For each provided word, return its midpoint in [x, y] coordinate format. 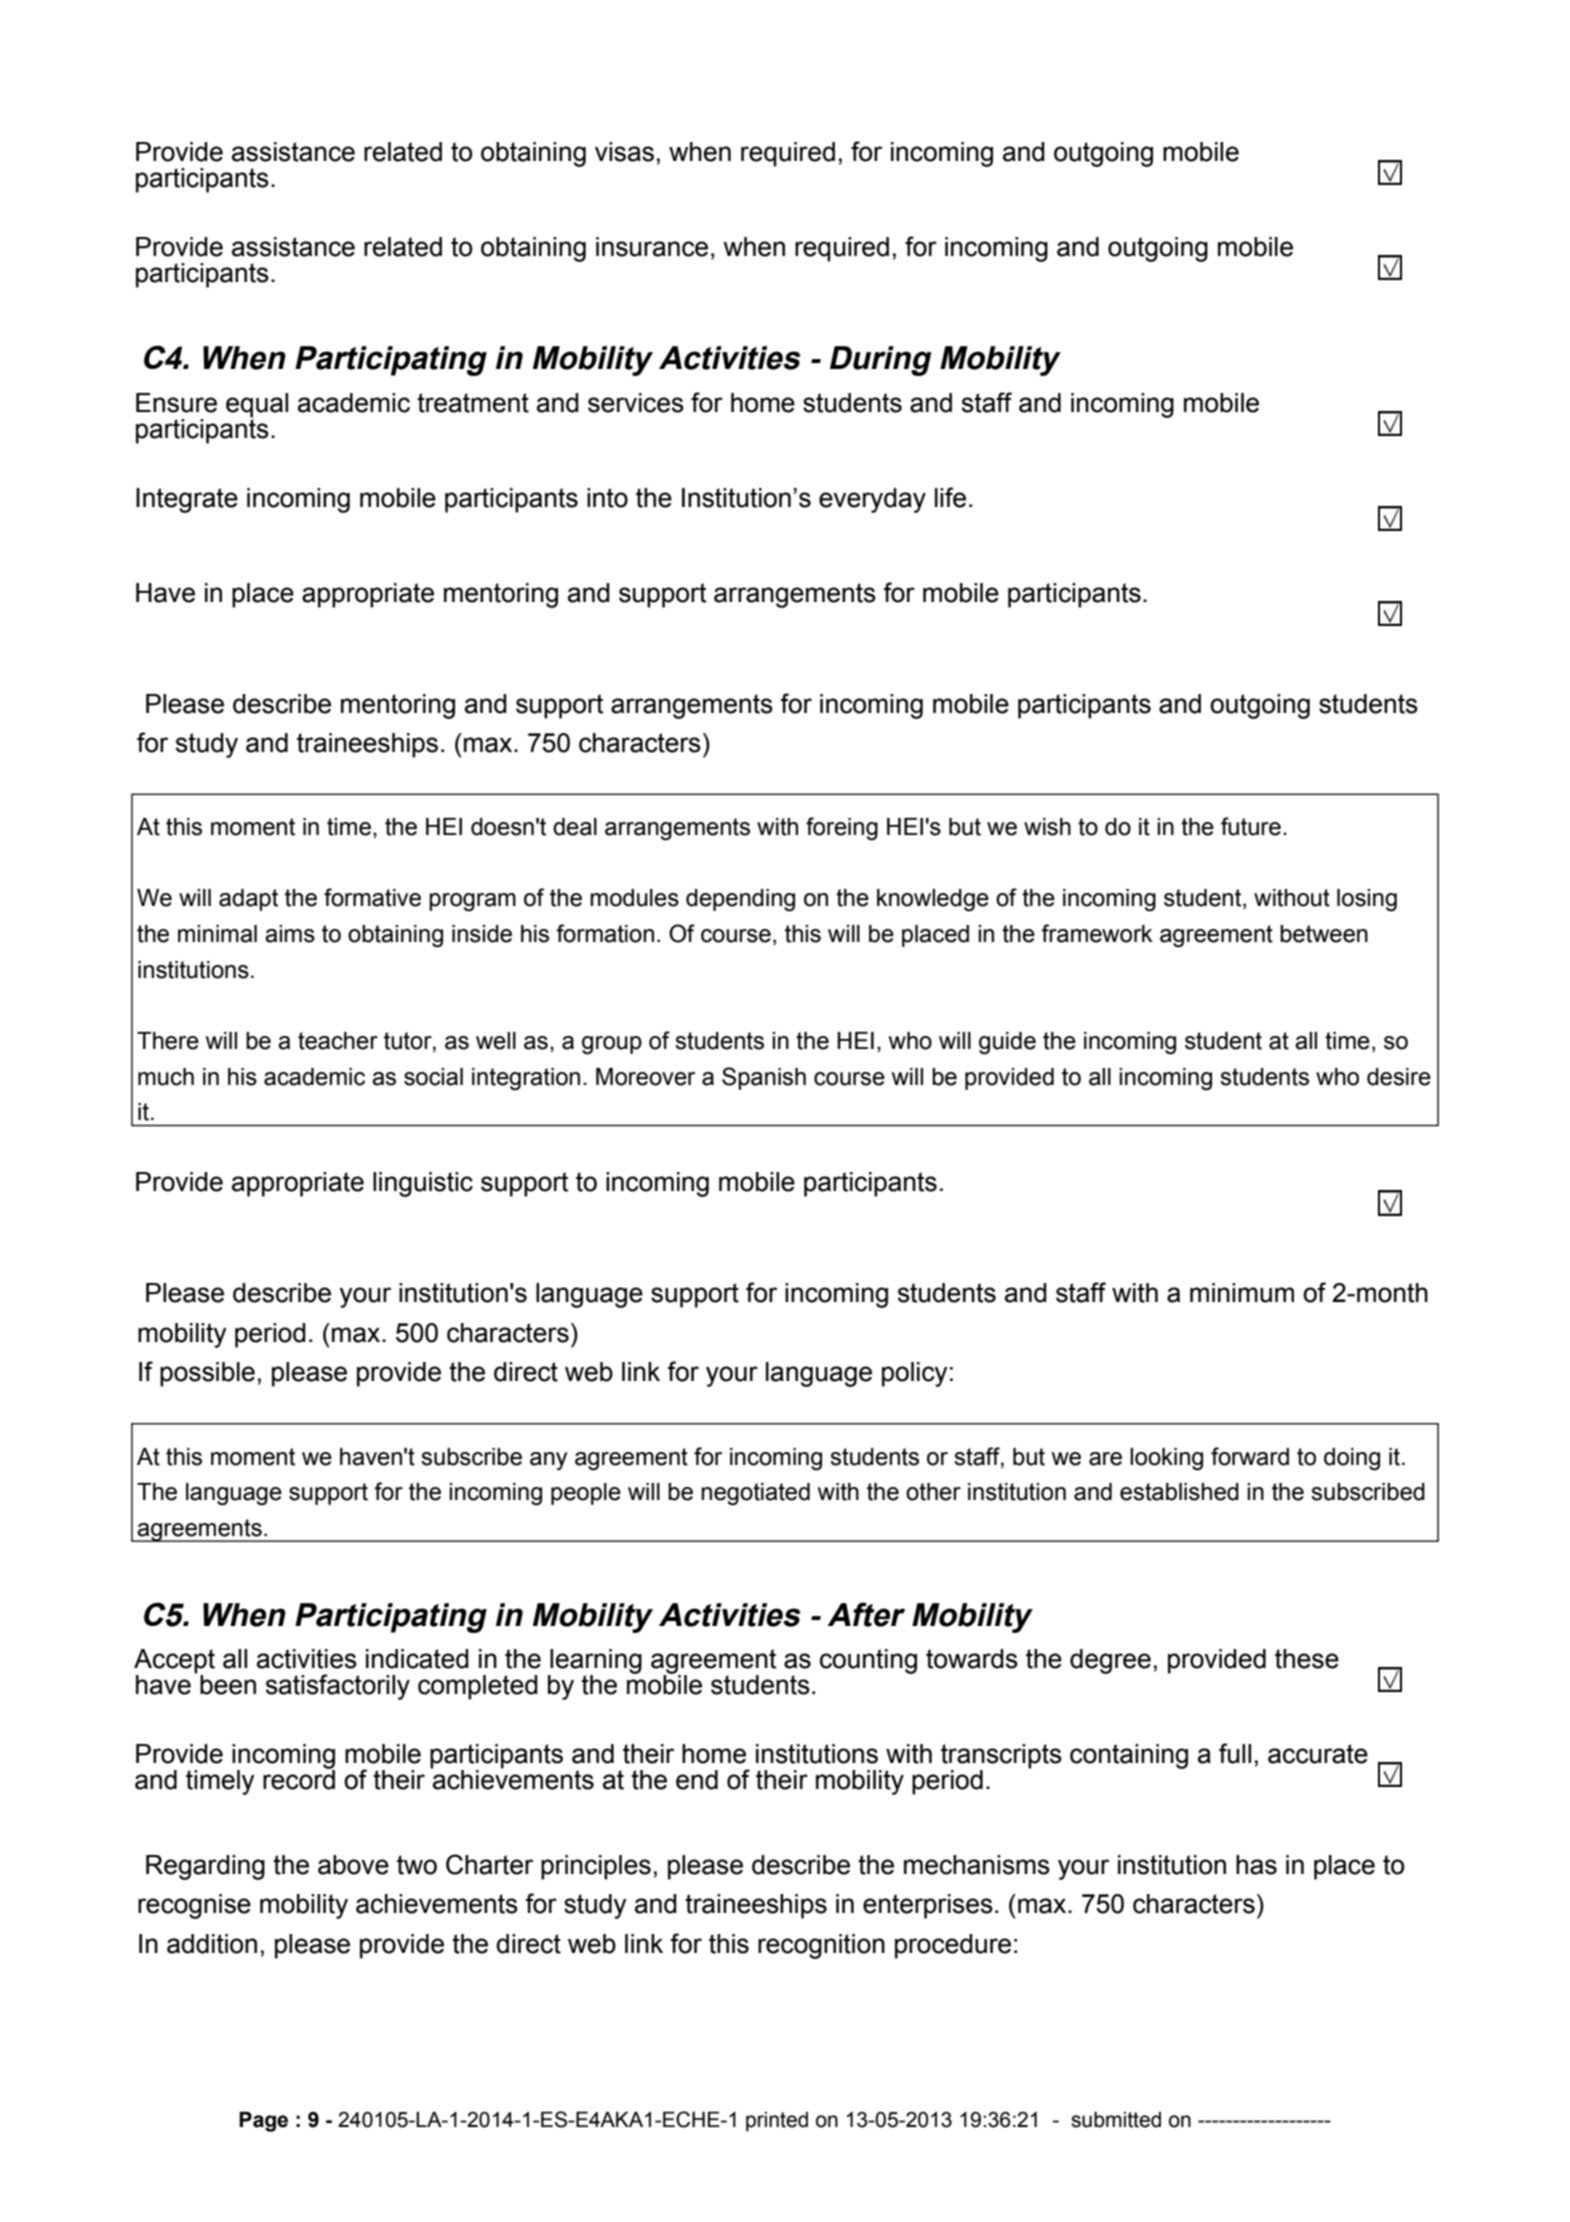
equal [257, 405]
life [950, 497]
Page [263, 2121]
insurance [652, 247]
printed [777, 2122]
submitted [1116, 2119]
